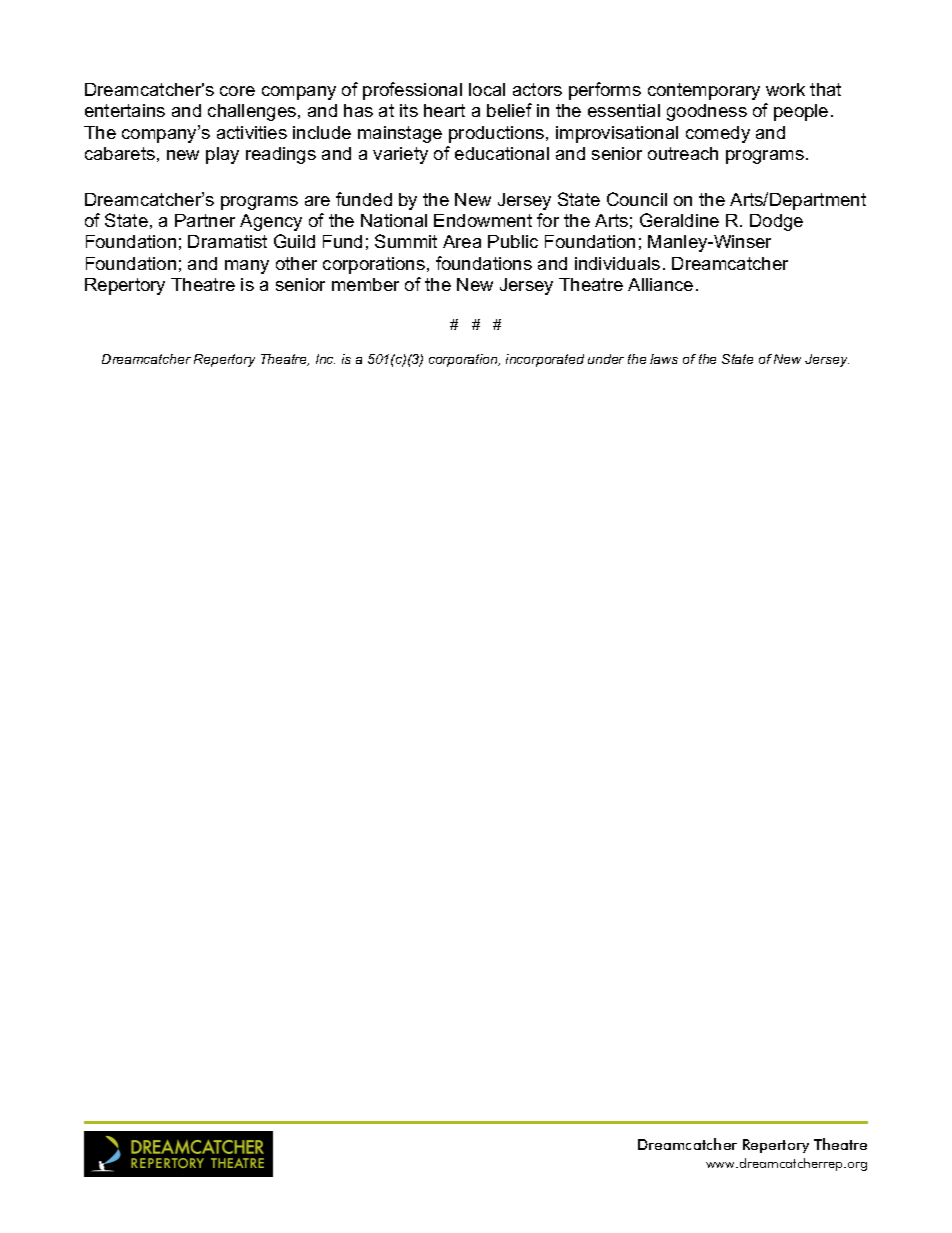 The image size is (952, 1233). I want to click on Endowment, so click(483, 220).
